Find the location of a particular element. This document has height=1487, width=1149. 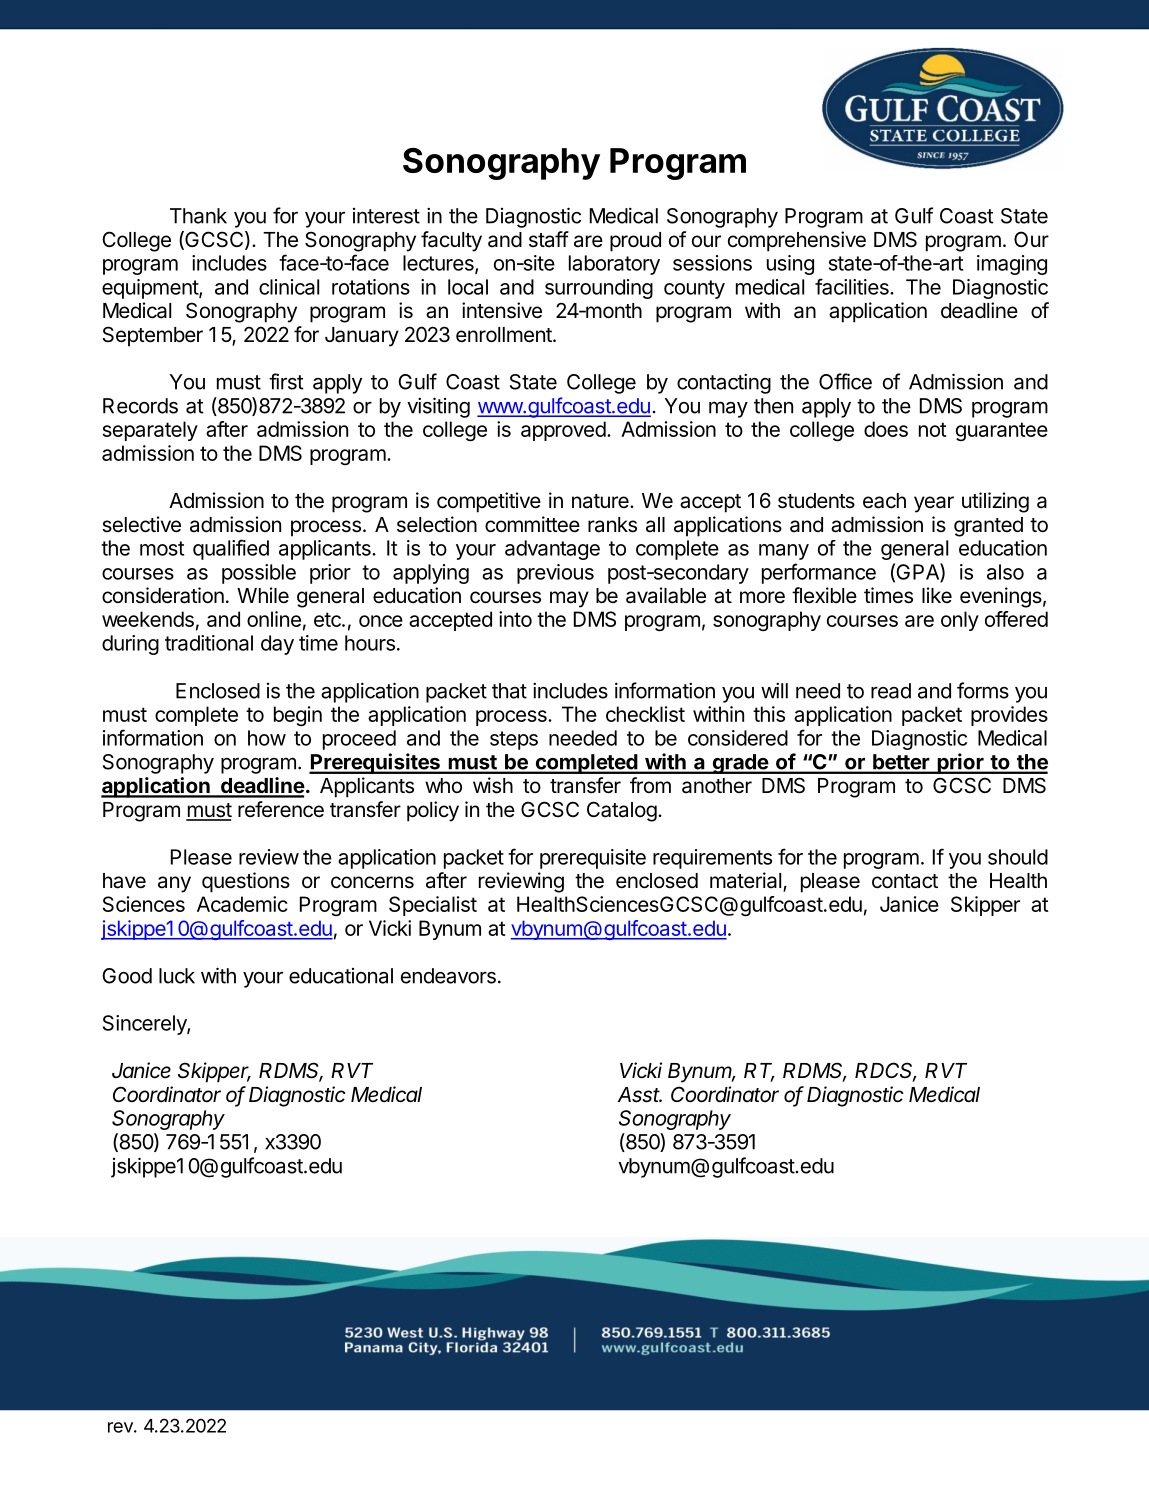

into is located at coordinates (515, 619).
